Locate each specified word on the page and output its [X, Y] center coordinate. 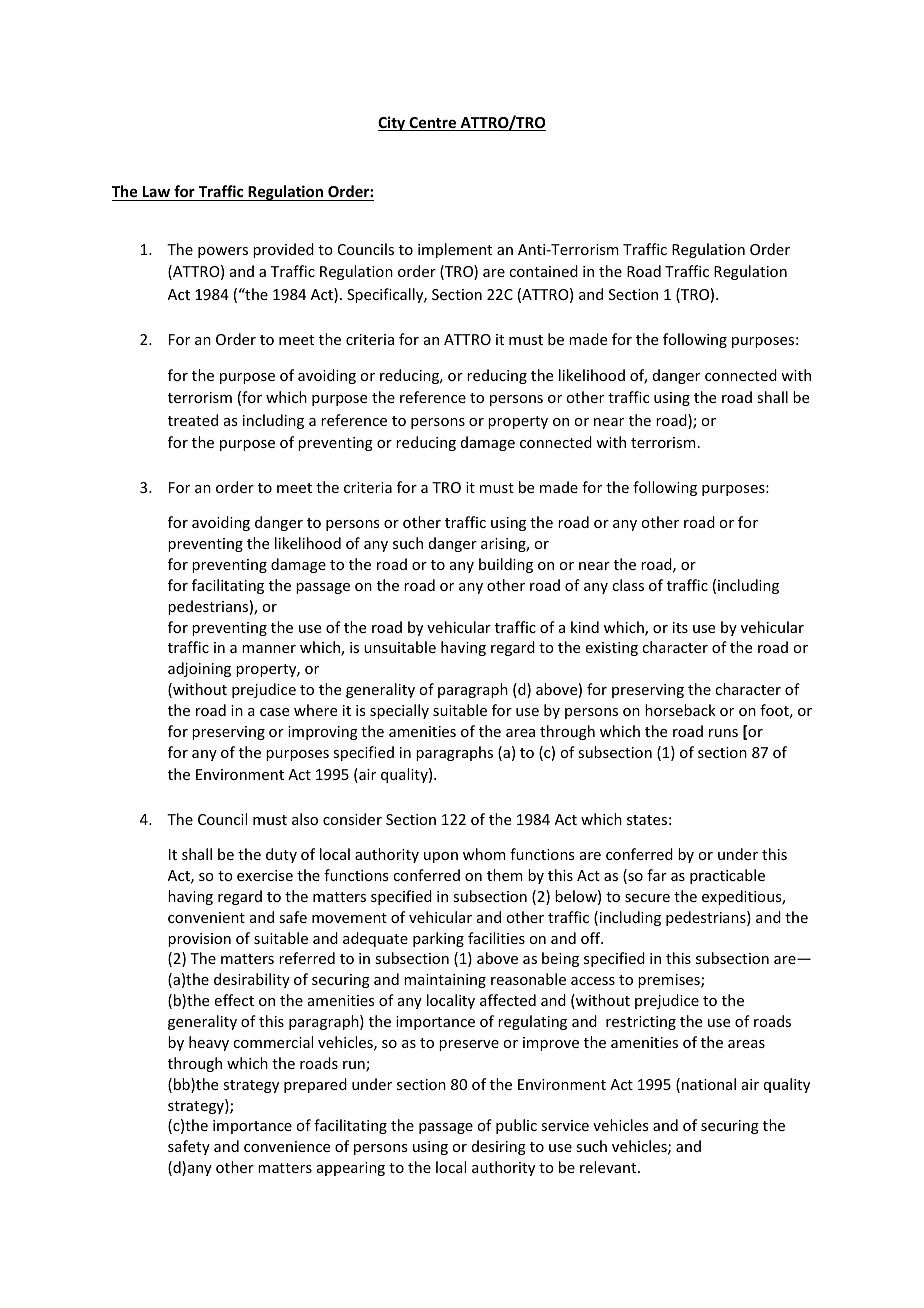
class [628, 585]
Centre [432, 124]
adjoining [199, 669]
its [680, 627]
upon [441, 857]
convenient [206, 917]
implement [455, 250]
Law [157, 193]
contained [543, 271]
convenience [287, 1146]
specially [399, 711]
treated [193, 420]
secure [647, 898]
